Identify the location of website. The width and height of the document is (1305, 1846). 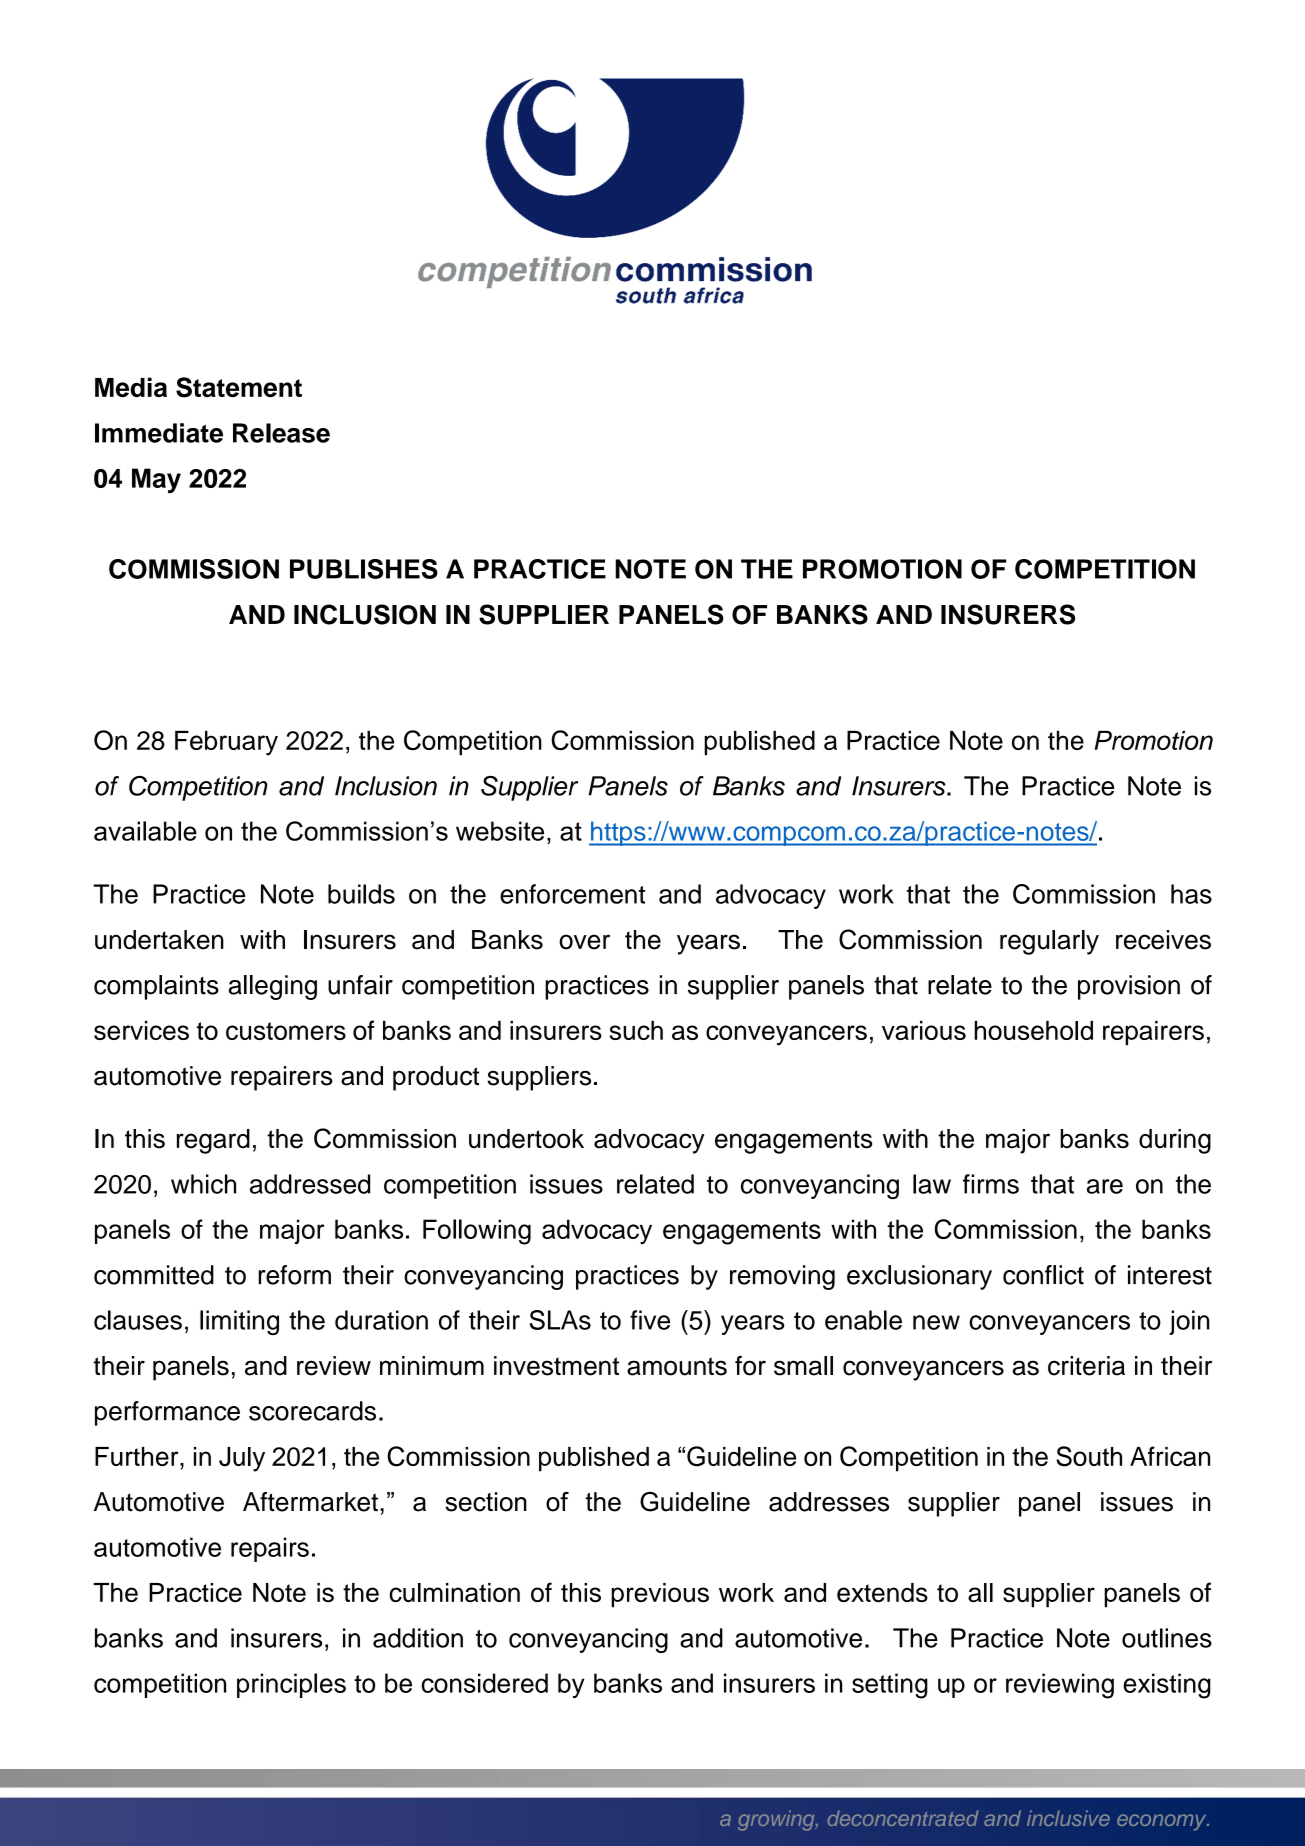
(500, 831).
